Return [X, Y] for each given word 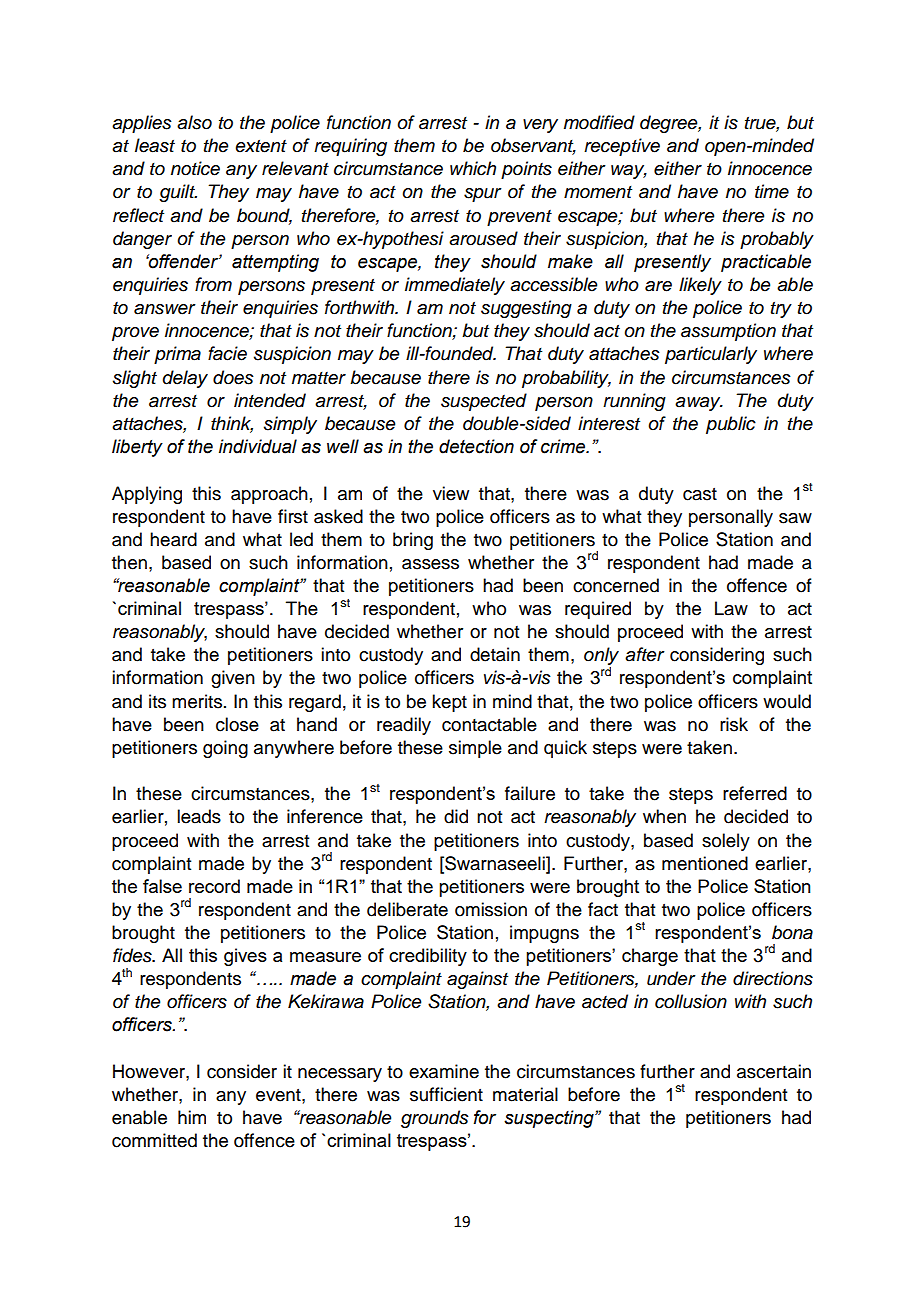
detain [495, 654]
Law [731, 608]
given [233, 679]
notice [195, 168]
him [192, 1117]
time [772, 191]
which [473, 168]
